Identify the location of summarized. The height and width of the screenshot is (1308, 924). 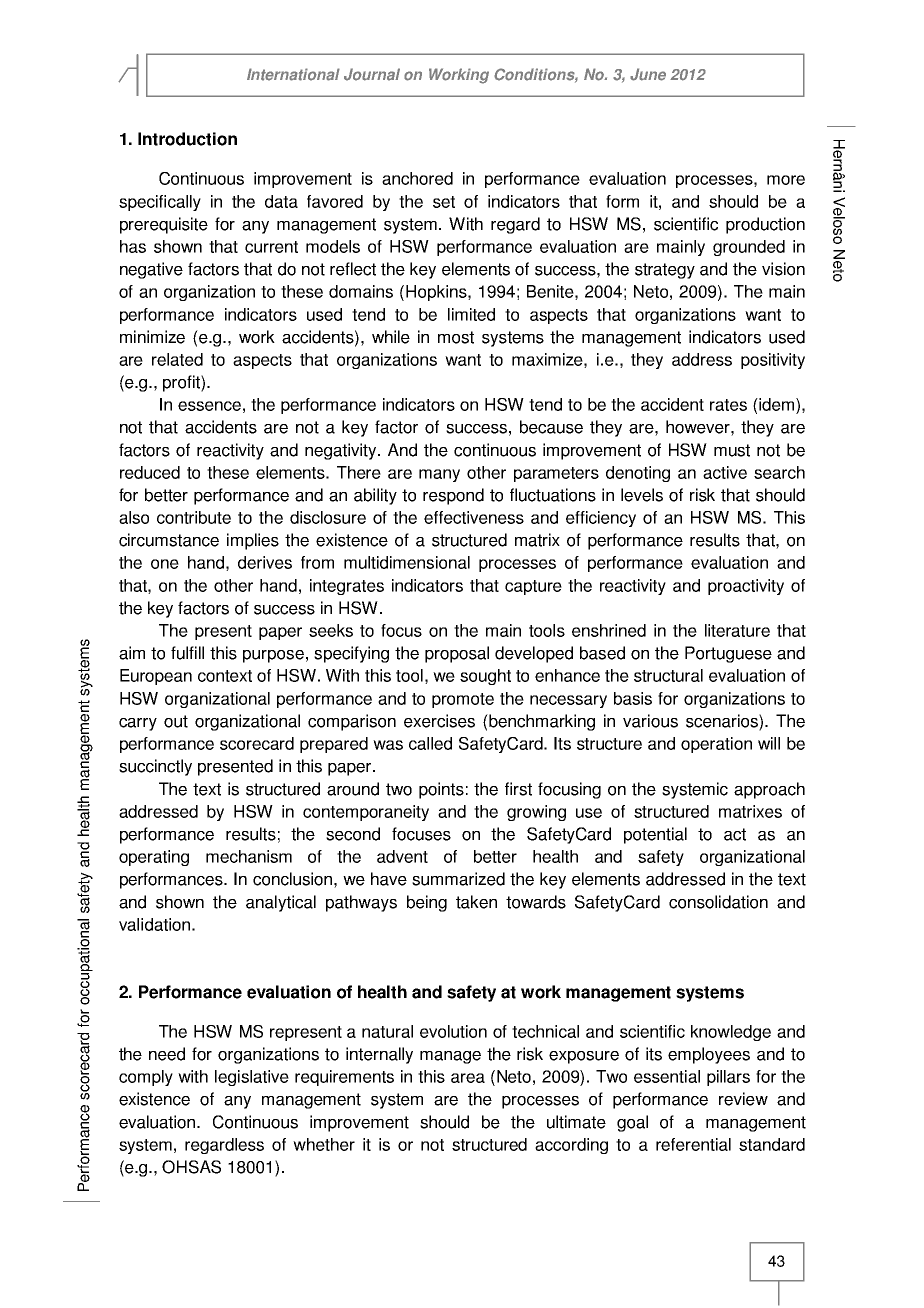
(458, 879).
